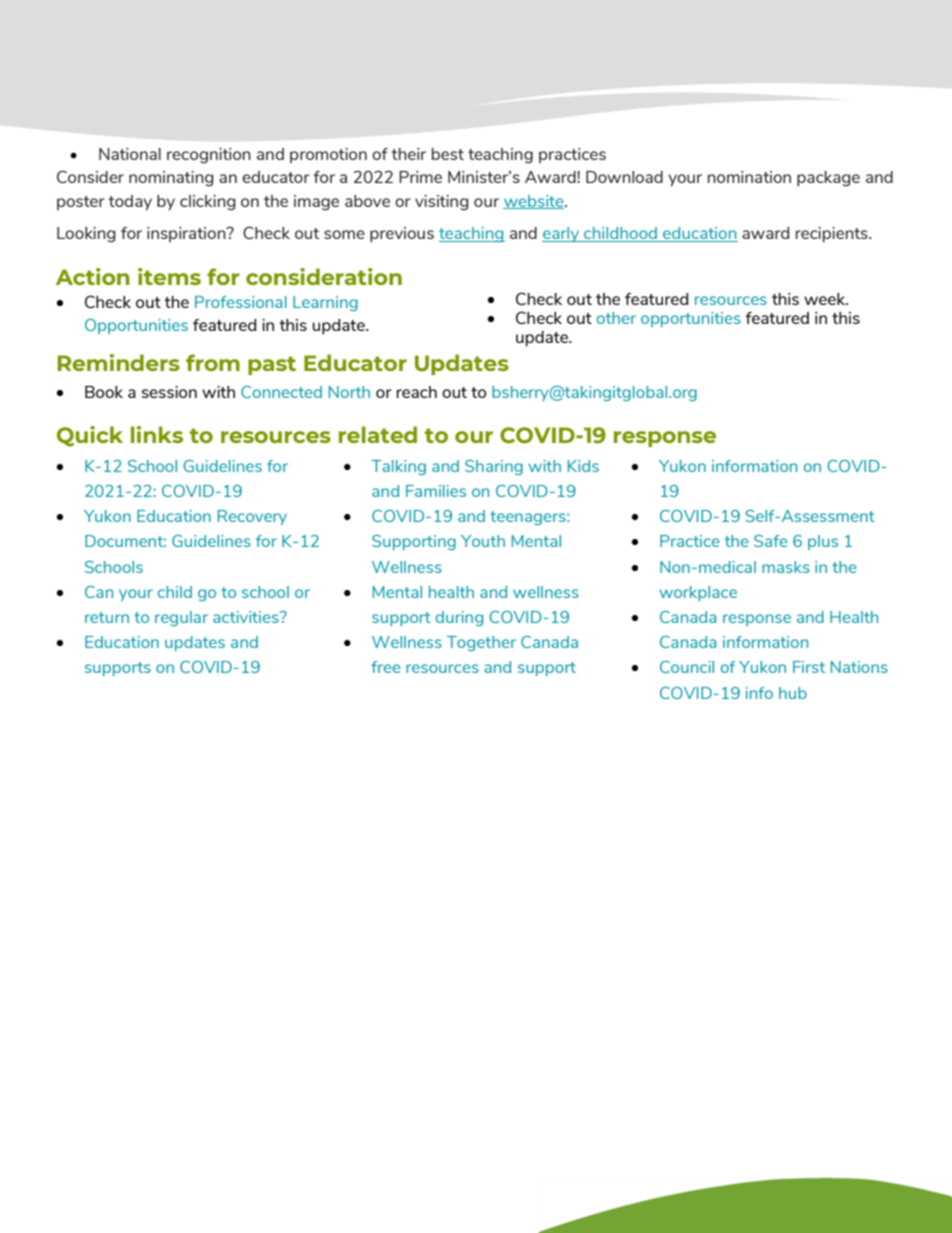  Describe the element at coordinates (386, 667) in the page. I see `free` at that location.
